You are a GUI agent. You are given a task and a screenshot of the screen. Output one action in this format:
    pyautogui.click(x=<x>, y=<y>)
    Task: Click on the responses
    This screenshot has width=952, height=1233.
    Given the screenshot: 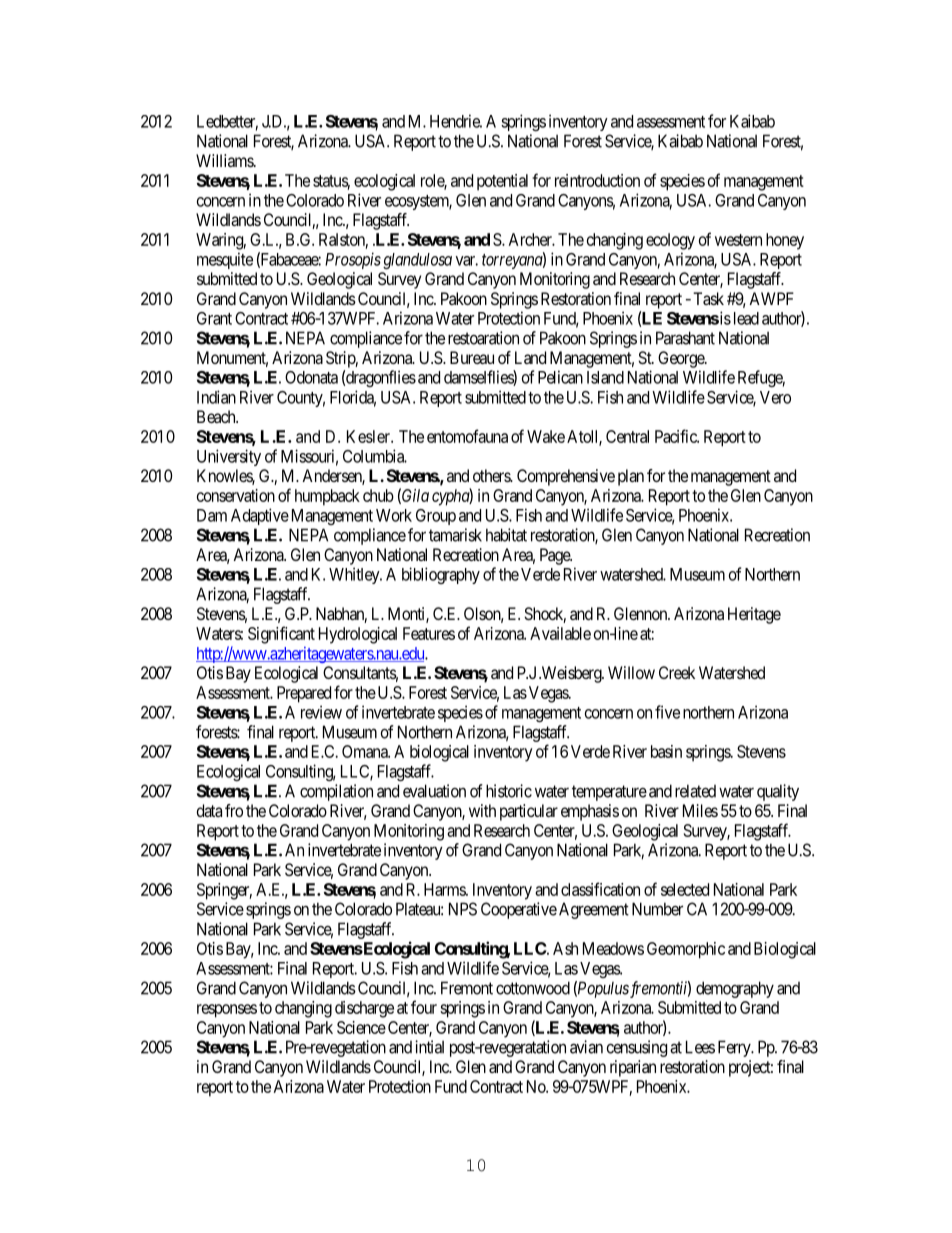 What is the action you would take?
    pyautogui.click(x=227, y=1011)
